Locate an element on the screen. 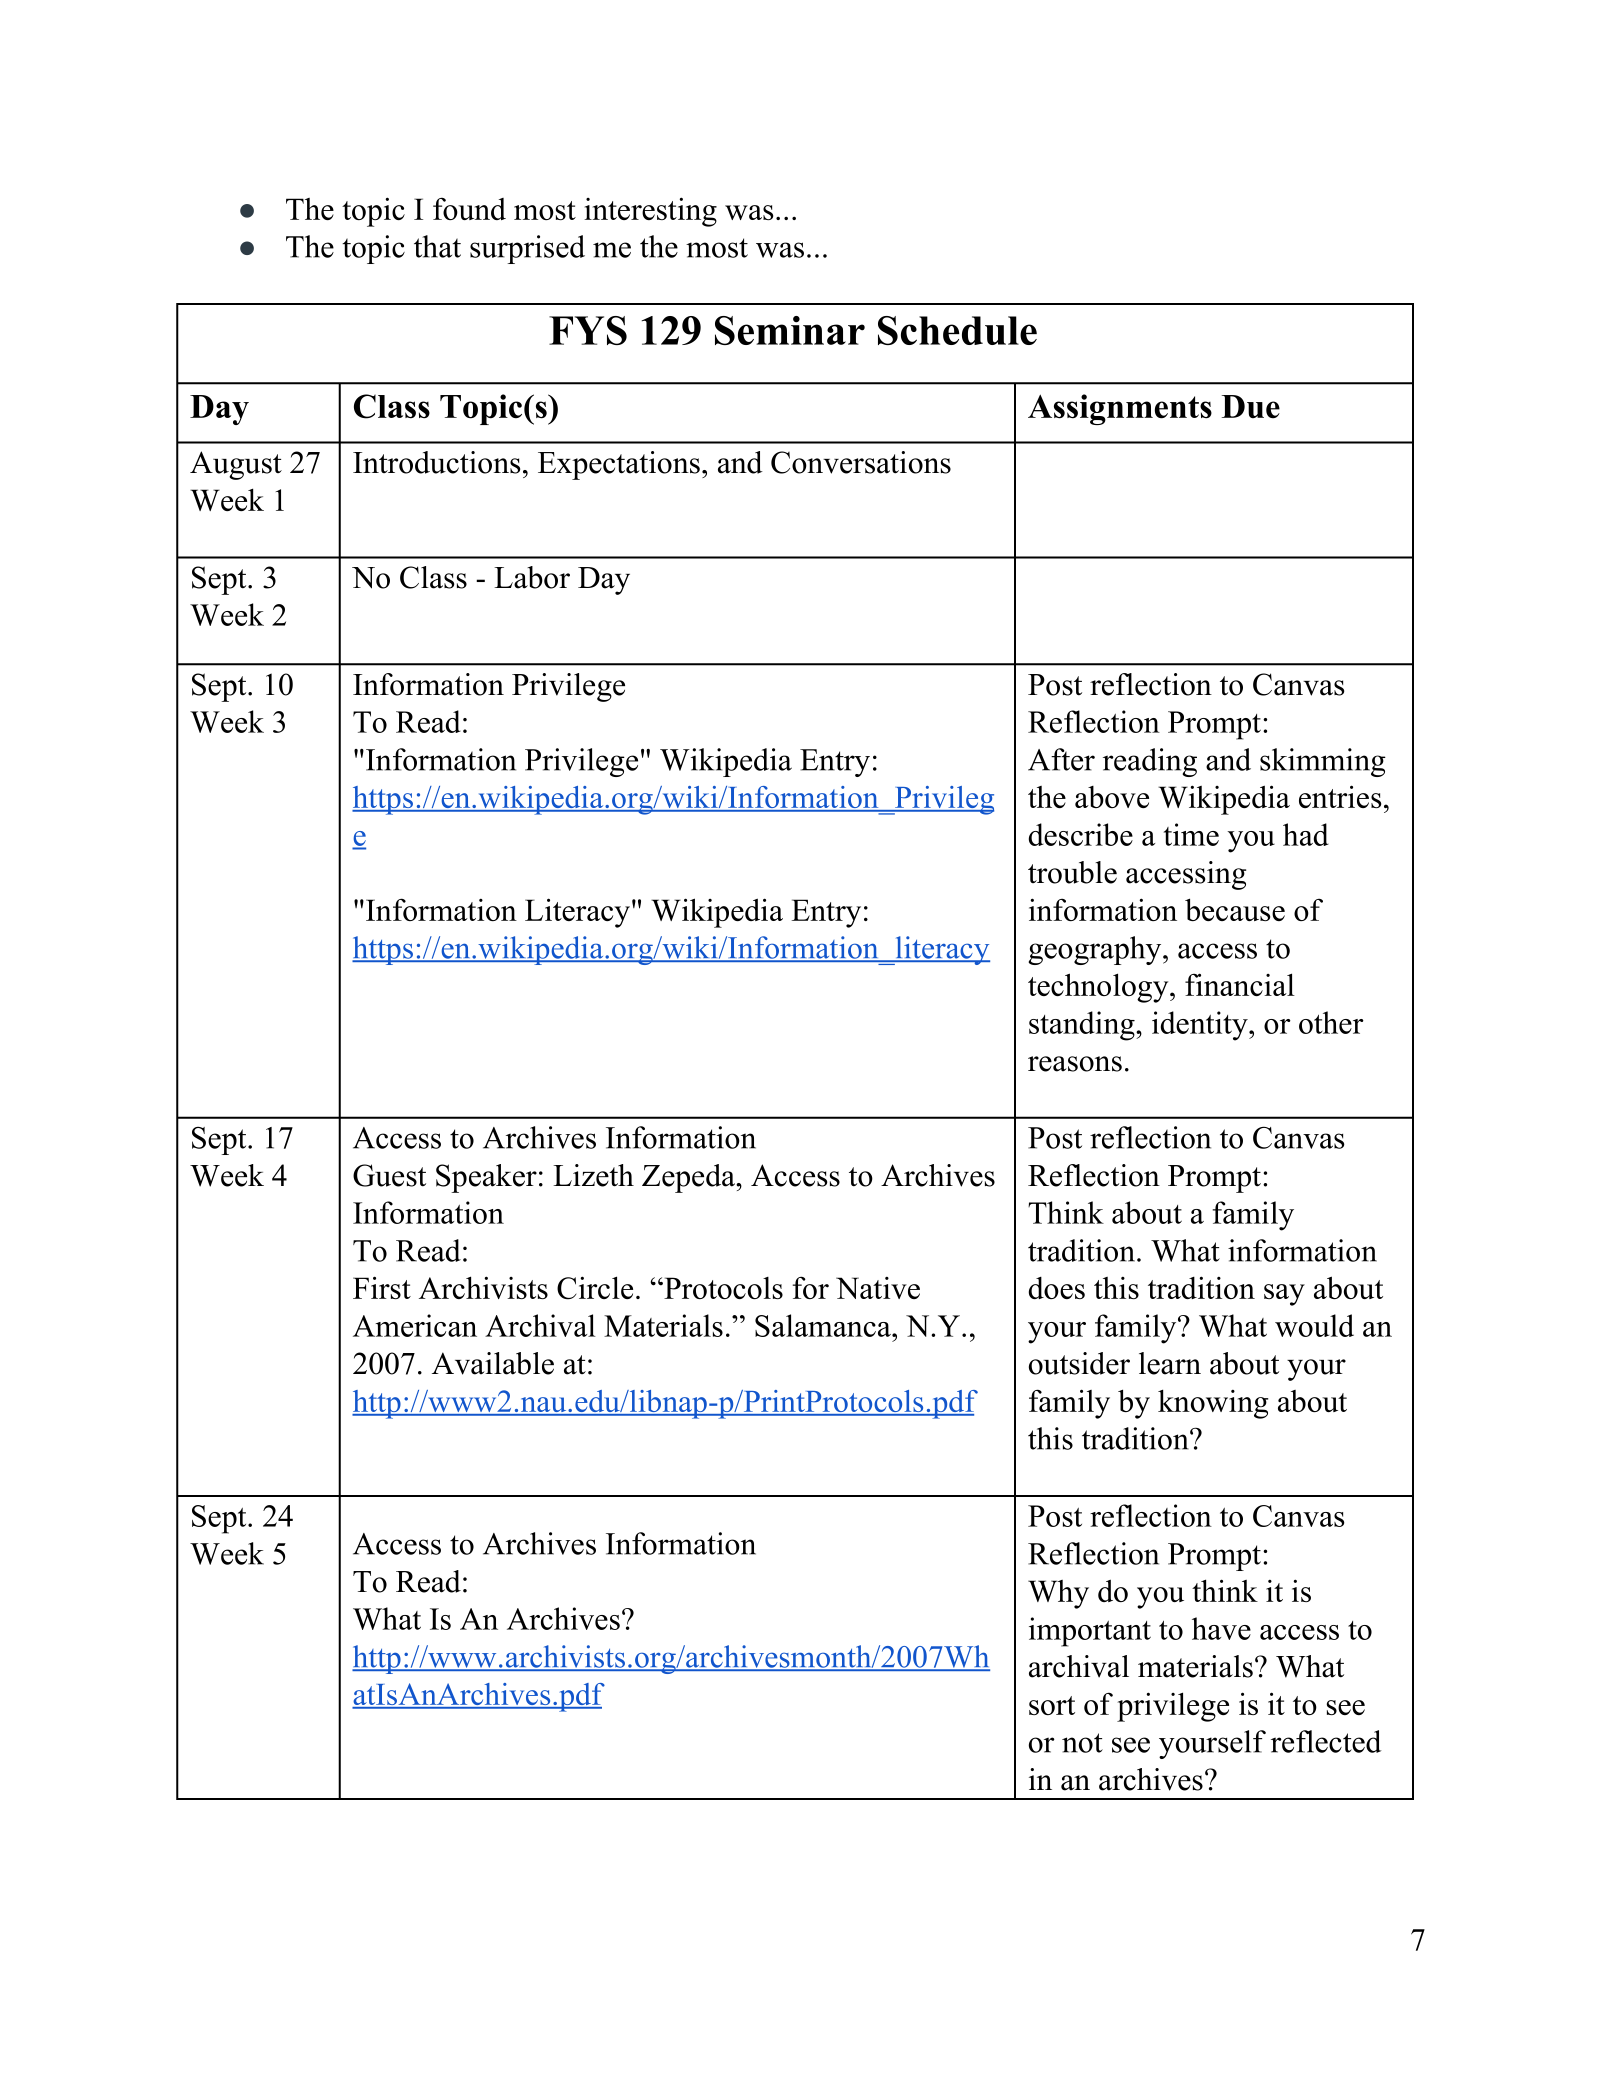 The image size is (1616, 2091). American is located at coordinates (415, 1325).
